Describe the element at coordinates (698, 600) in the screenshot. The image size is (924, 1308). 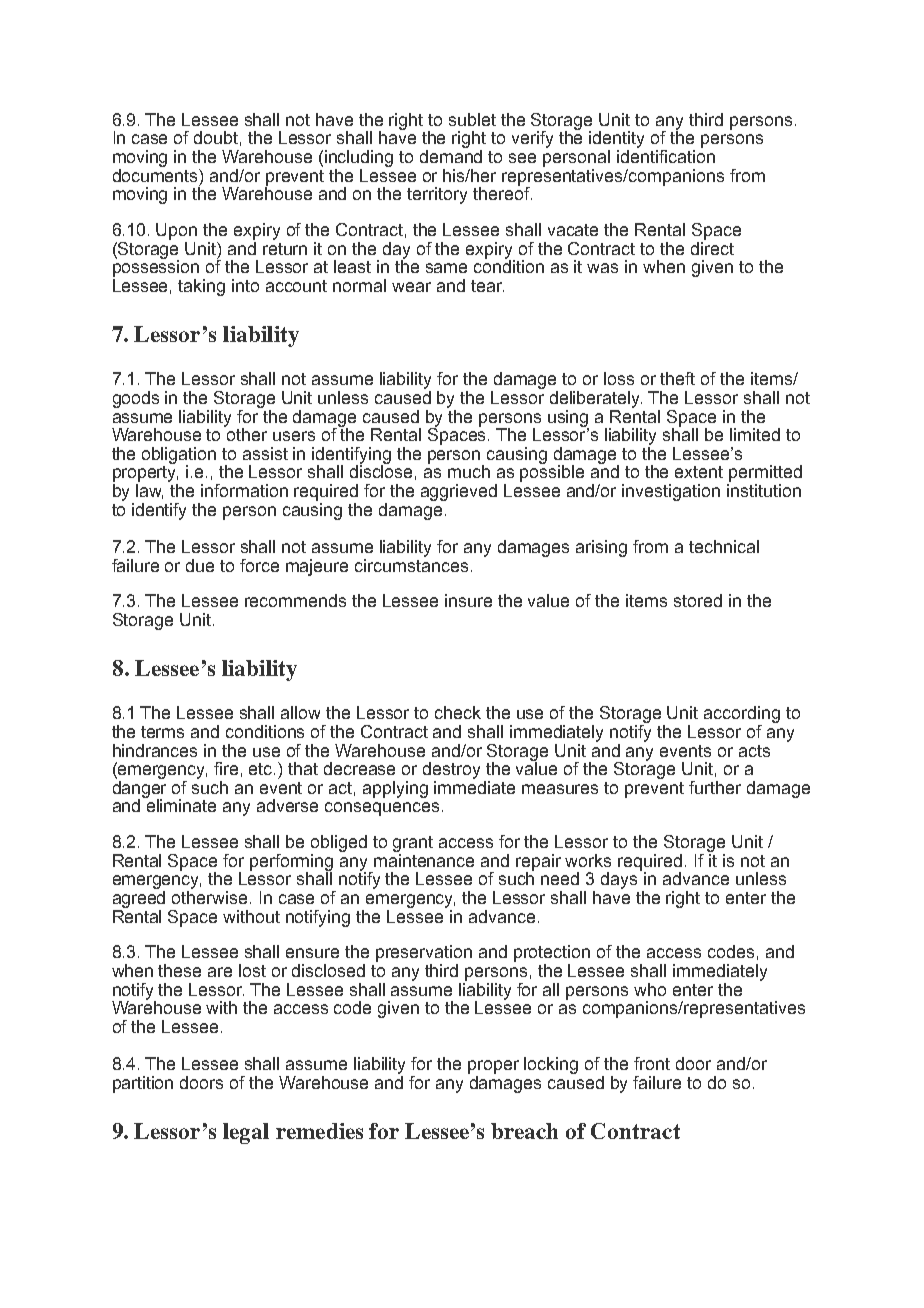
I see `stored` at that location.
